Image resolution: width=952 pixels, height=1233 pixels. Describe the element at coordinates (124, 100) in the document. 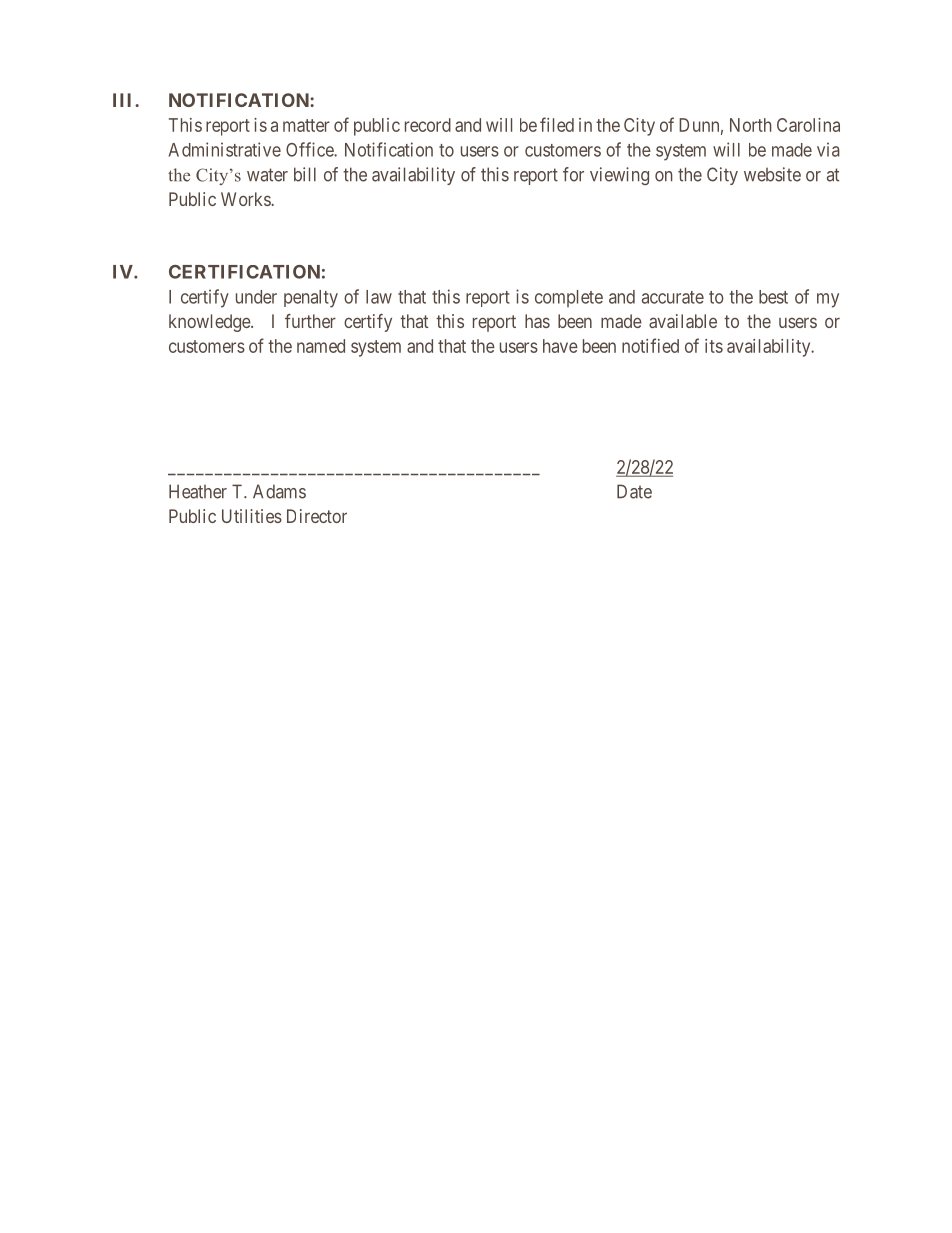

I see `III` at that location.
